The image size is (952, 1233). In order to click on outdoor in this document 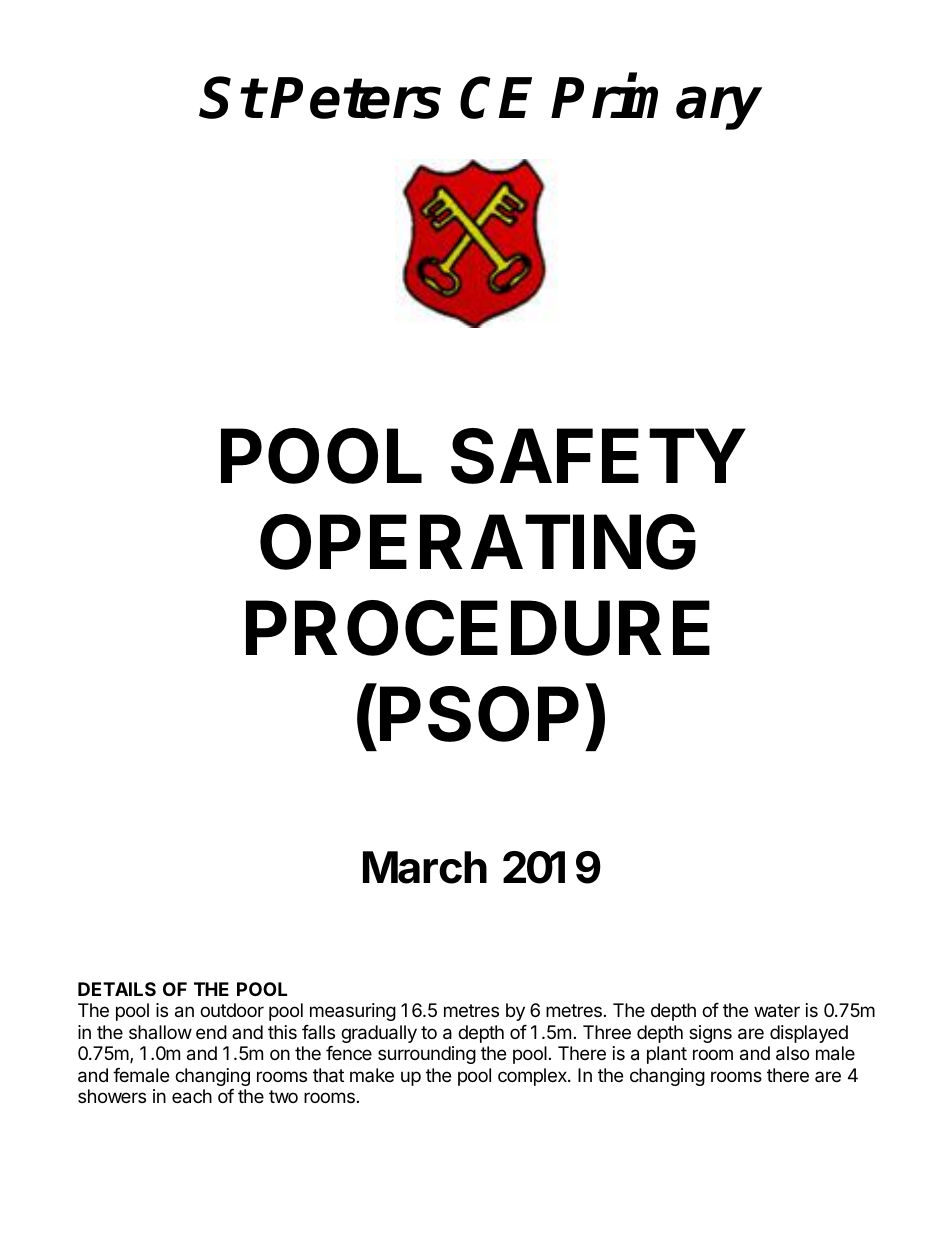, I will do `click(232, 1010)`.
